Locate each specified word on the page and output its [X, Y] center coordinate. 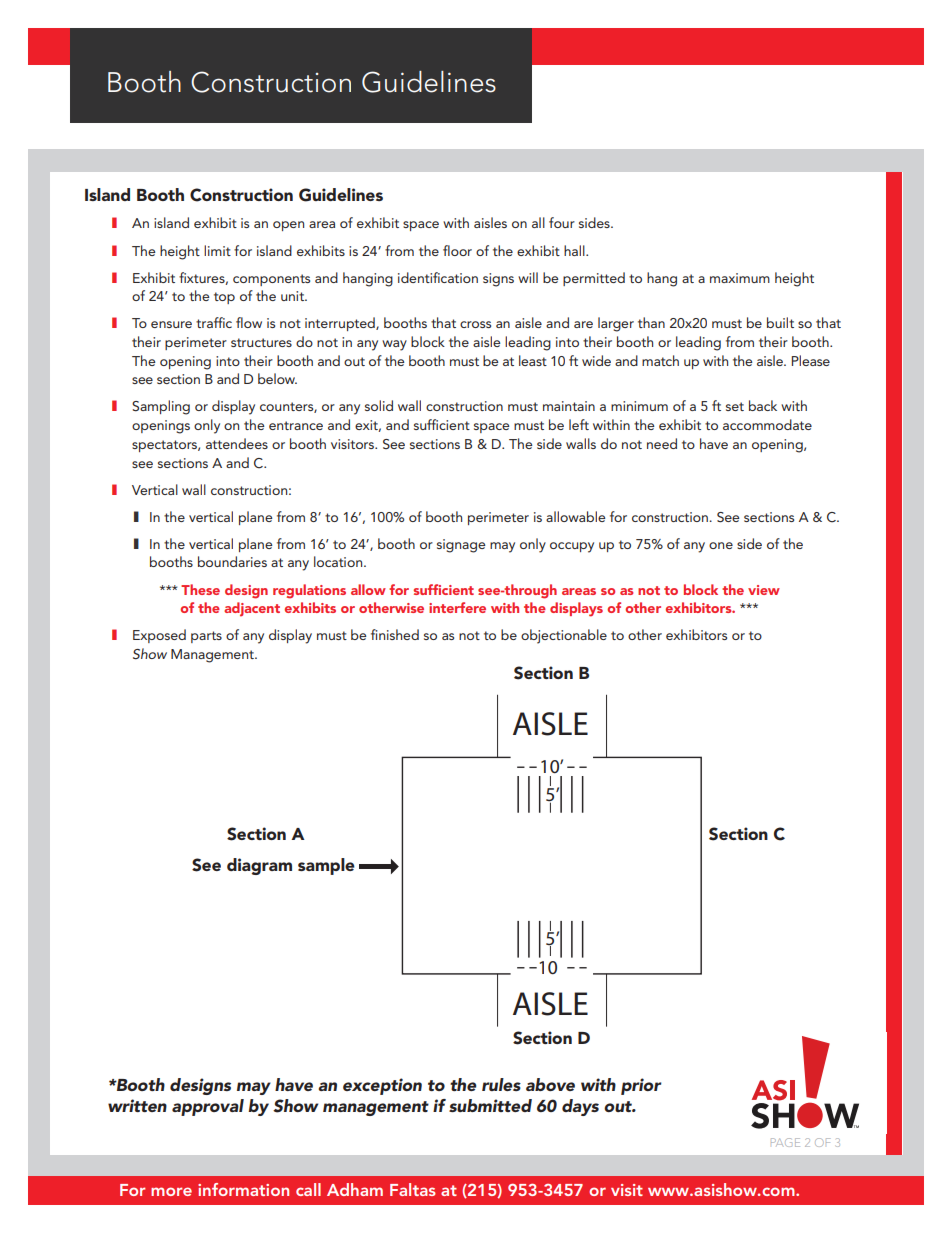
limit [217, 250]
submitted [490, 1105]
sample [326, 866]
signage [461, 546]
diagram [259, 866]
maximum [740, 278]
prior [641, 1086]
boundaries [232, 561]
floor [457, 250]
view [764, 590]
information [243, 1189]
